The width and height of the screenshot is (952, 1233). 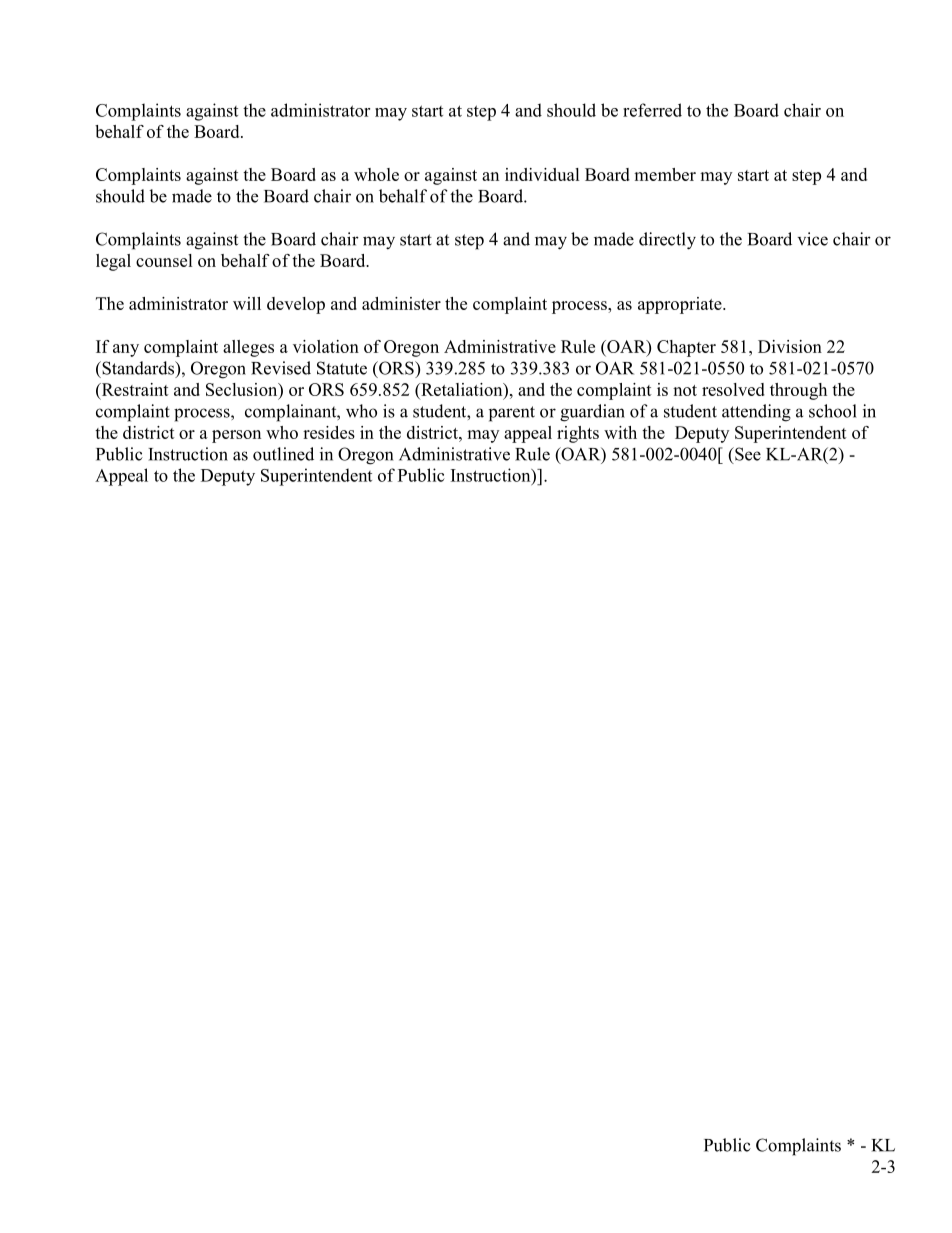 I want to click on person, so click(x=236, y=436).
